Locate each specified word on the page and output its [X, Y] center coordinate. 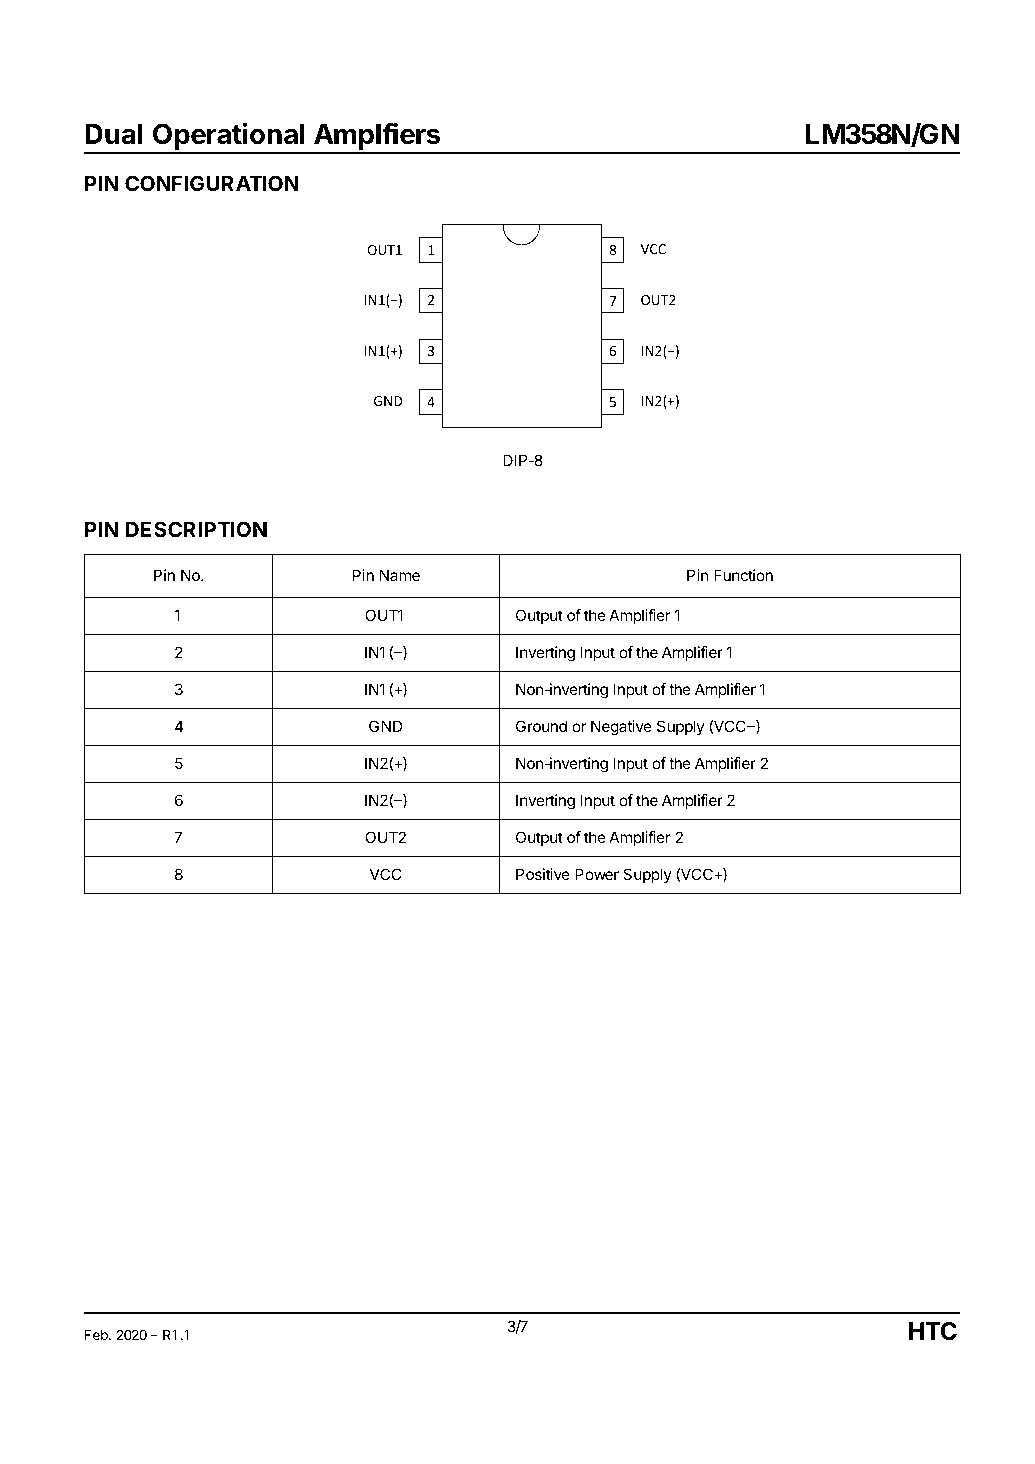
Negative [621, 728]
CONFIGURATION [212, 183]
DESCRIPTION [196, 529]
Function [743, 575]
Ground [541, 726]
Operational [229, 137]
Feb [97, 1335]
